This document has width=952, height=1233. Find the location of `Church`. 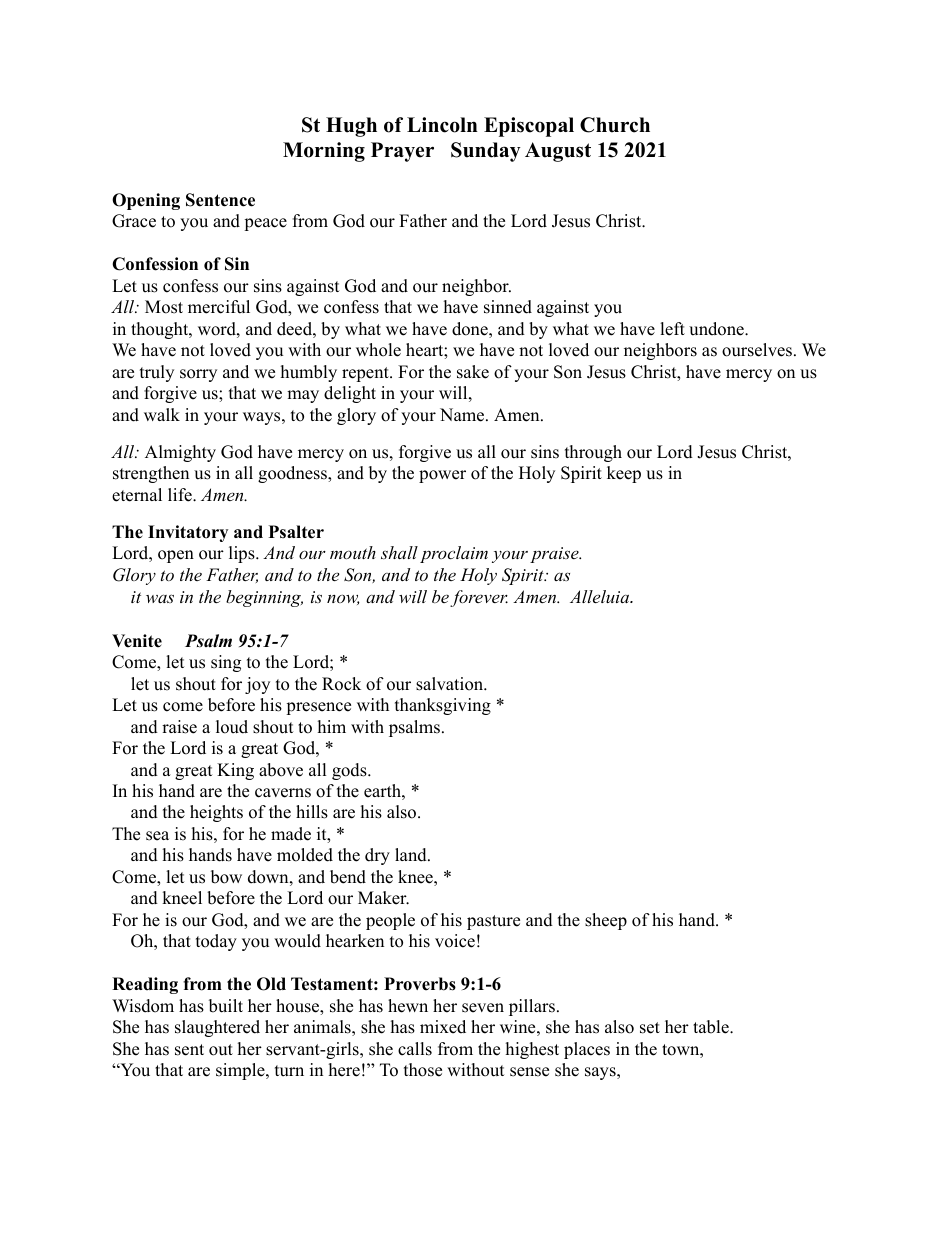

Church is located at coordinates (615, 125).
